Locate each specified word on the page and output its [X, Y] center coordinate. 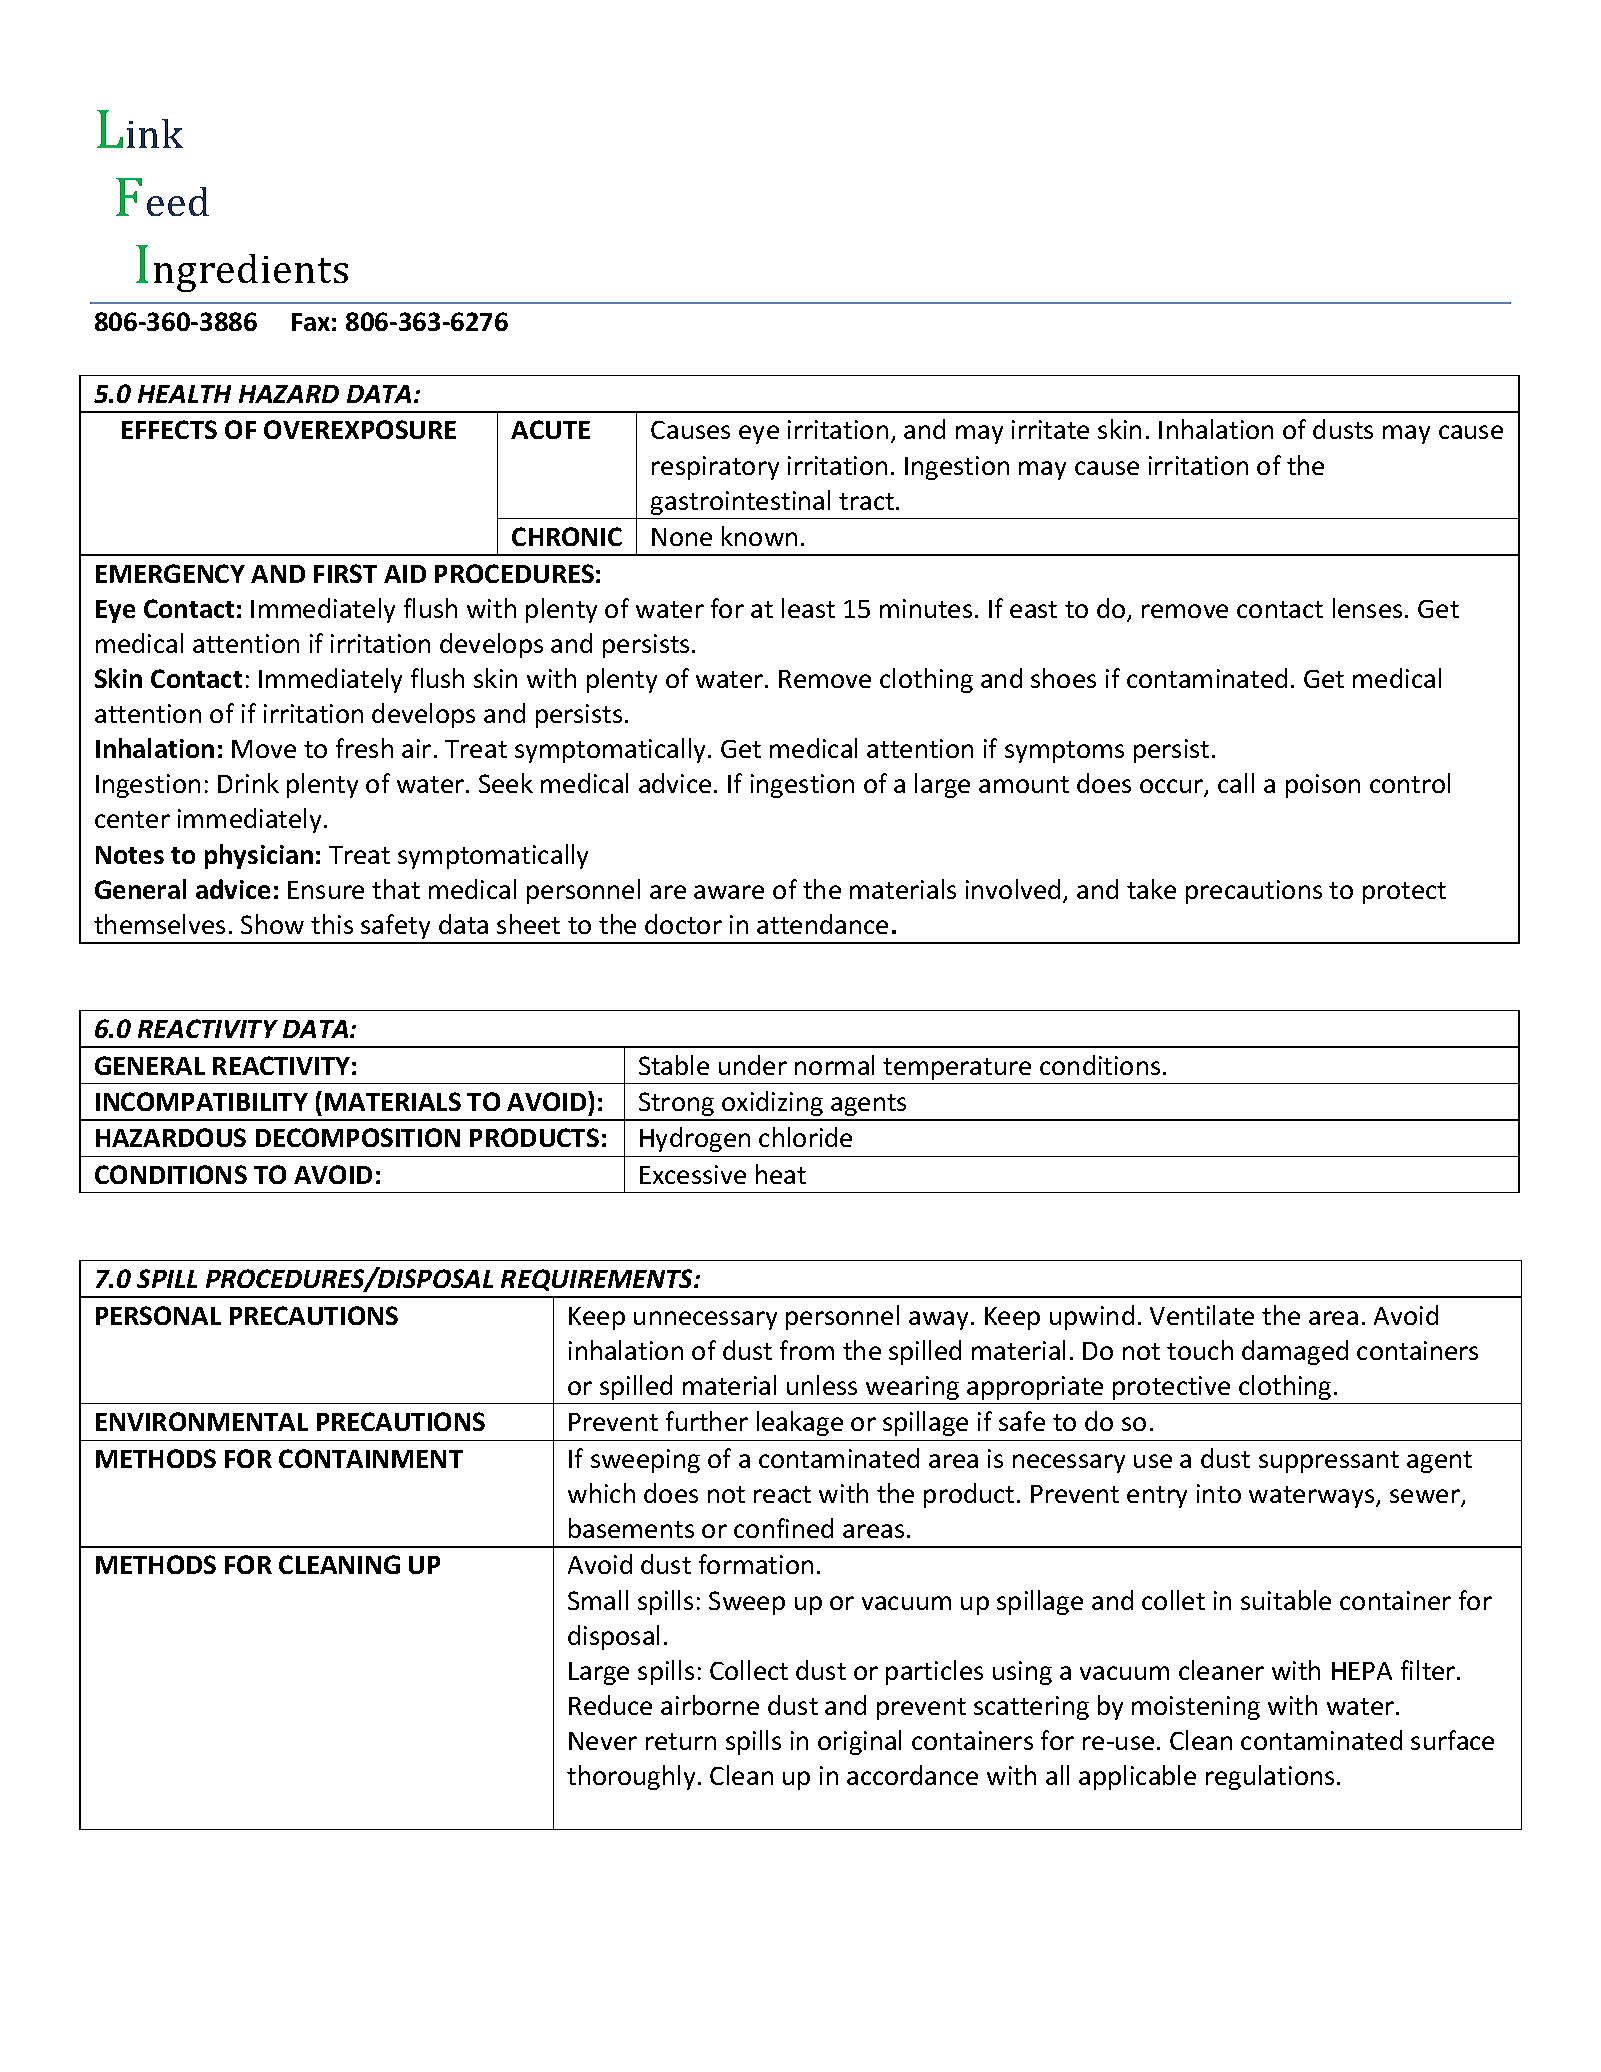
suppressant [1329, 1462]
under [753, 1065]
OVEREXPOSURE [360, 429]
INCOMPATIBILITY [202, 1101]
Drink [248, 783]
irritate [1050, 429]
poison [1323, 786]
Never [603, 1741]
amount [1024, 784]
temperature [957, 1069]
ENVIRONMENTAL [202, 1421]
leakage [800, 1423]
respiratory [715, 468]
